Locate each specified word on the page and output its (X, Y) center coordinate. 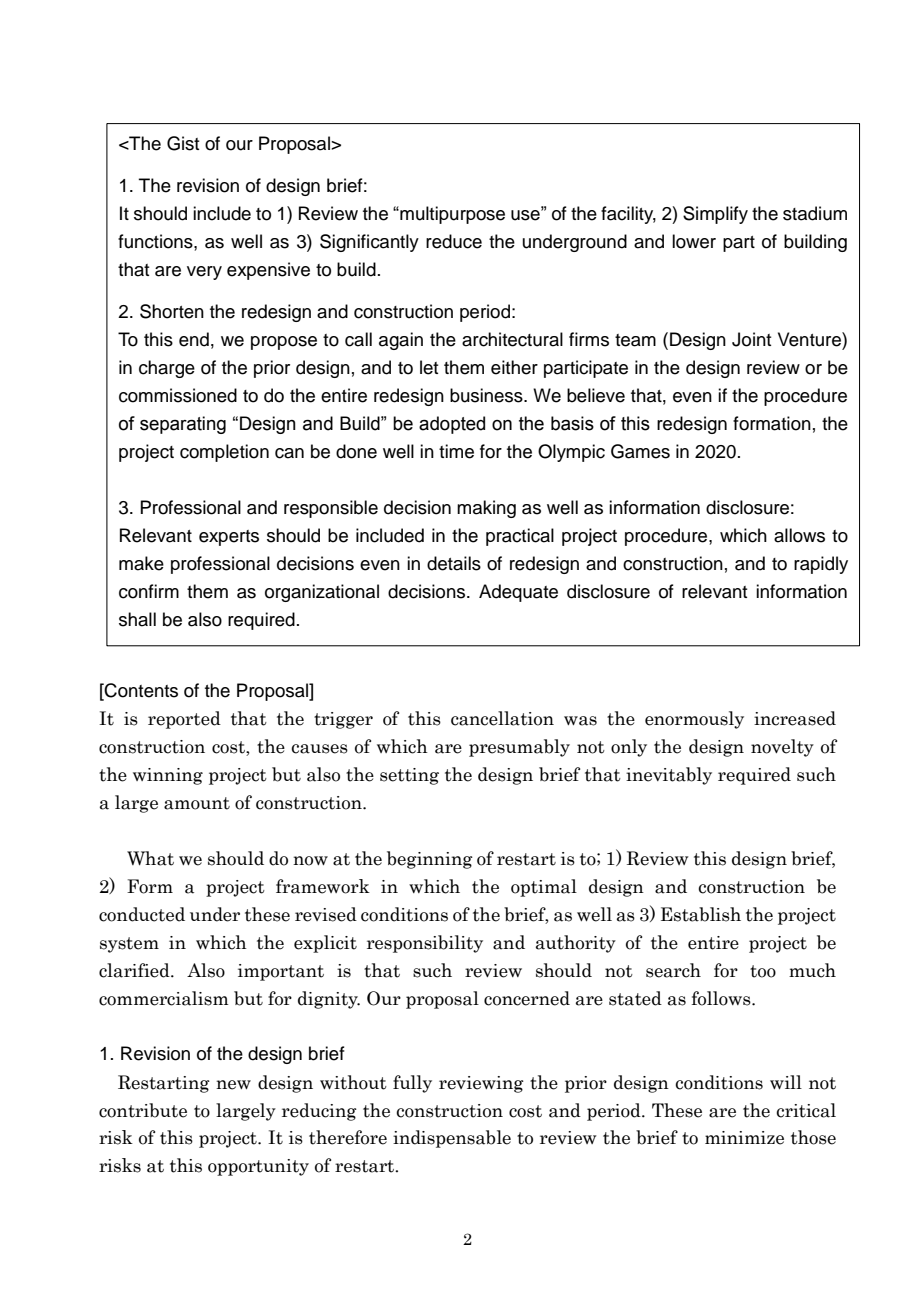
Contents (140, 690)
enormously (694, 720)
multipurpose (451, 215)
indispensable (452, 1139)
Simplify (715, 215)
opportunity (258, 1167)
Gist (183, 143)
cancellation (502, 718)
